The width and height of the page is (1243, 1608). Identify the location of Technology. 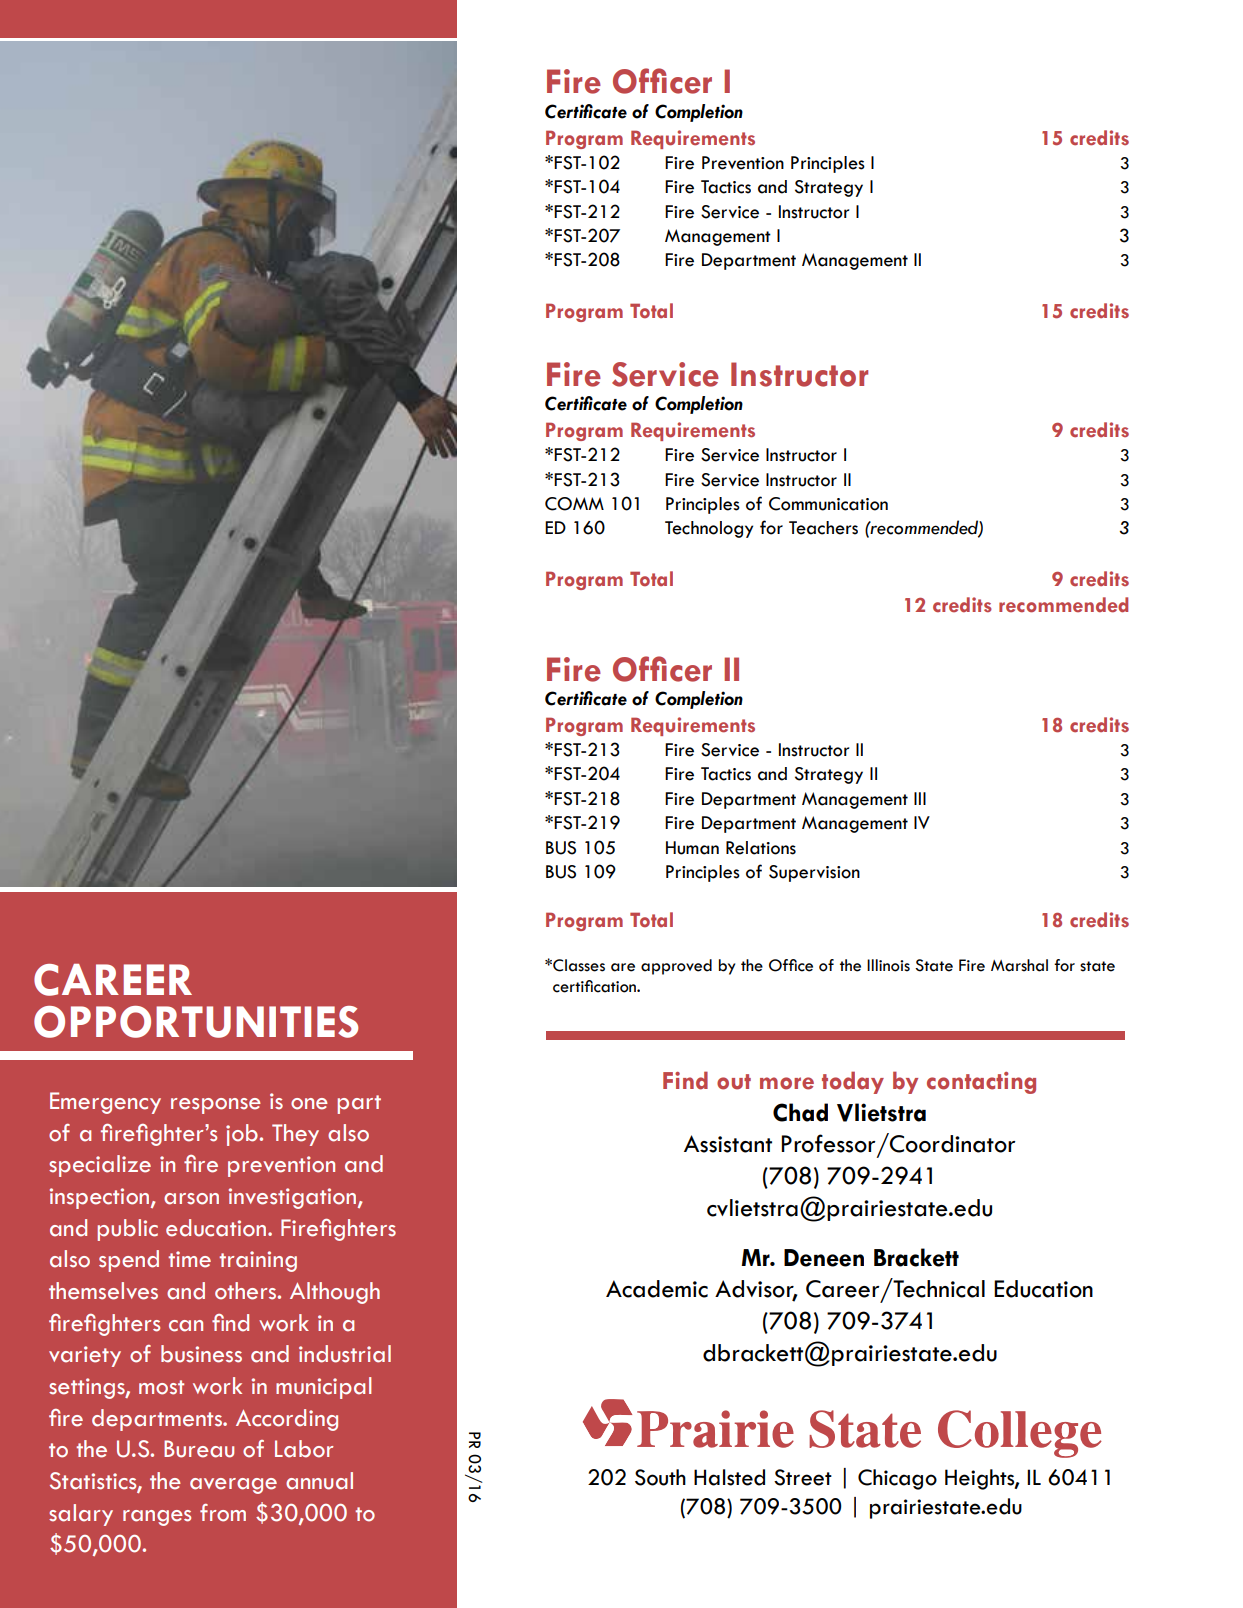
(709, 529).
